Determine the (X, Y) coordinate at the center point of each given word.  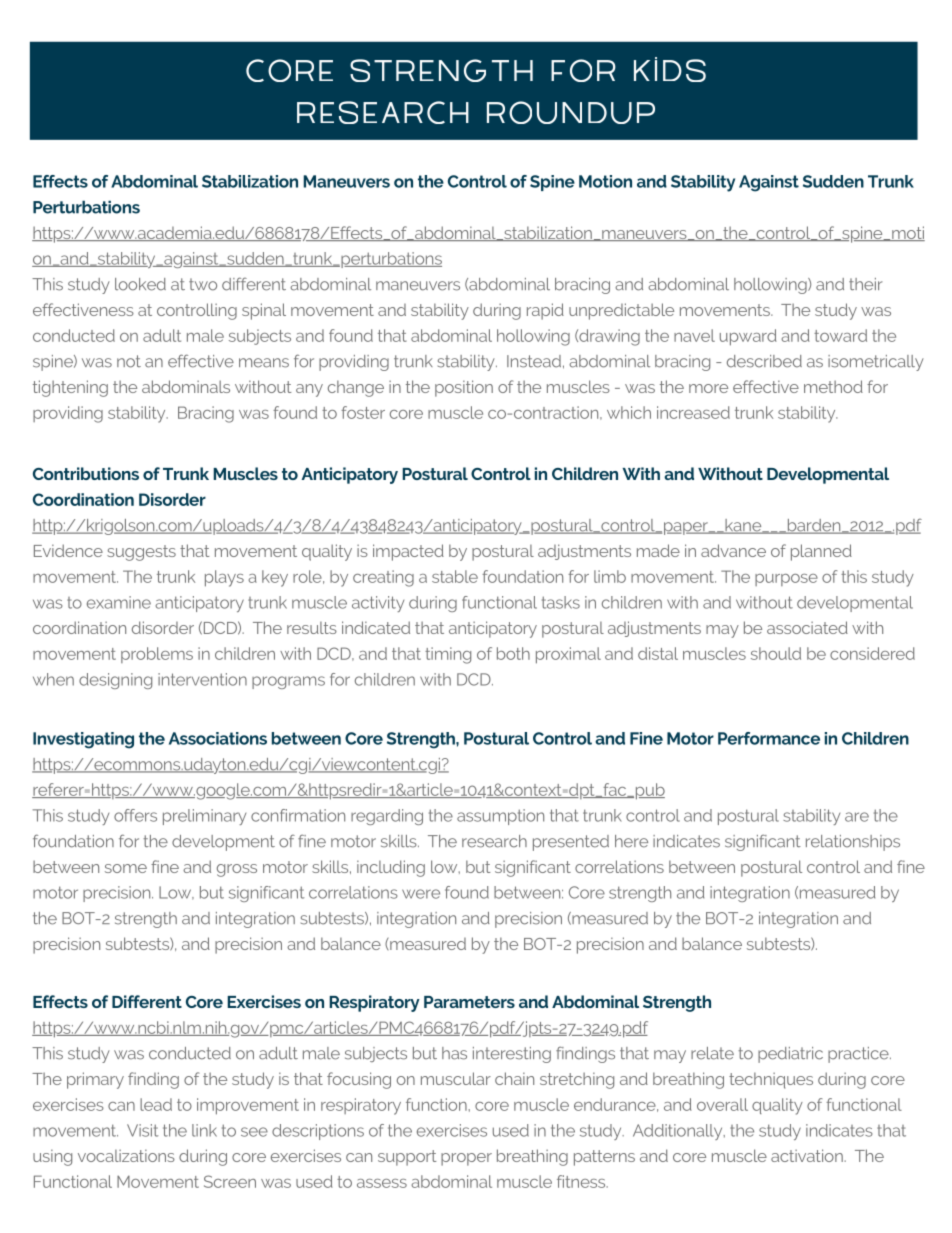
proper (466, 1159)
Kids (670, 69)
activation (808, 1155)
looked (140, 284)
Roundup (571, 112)
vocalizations (126, 1155)
